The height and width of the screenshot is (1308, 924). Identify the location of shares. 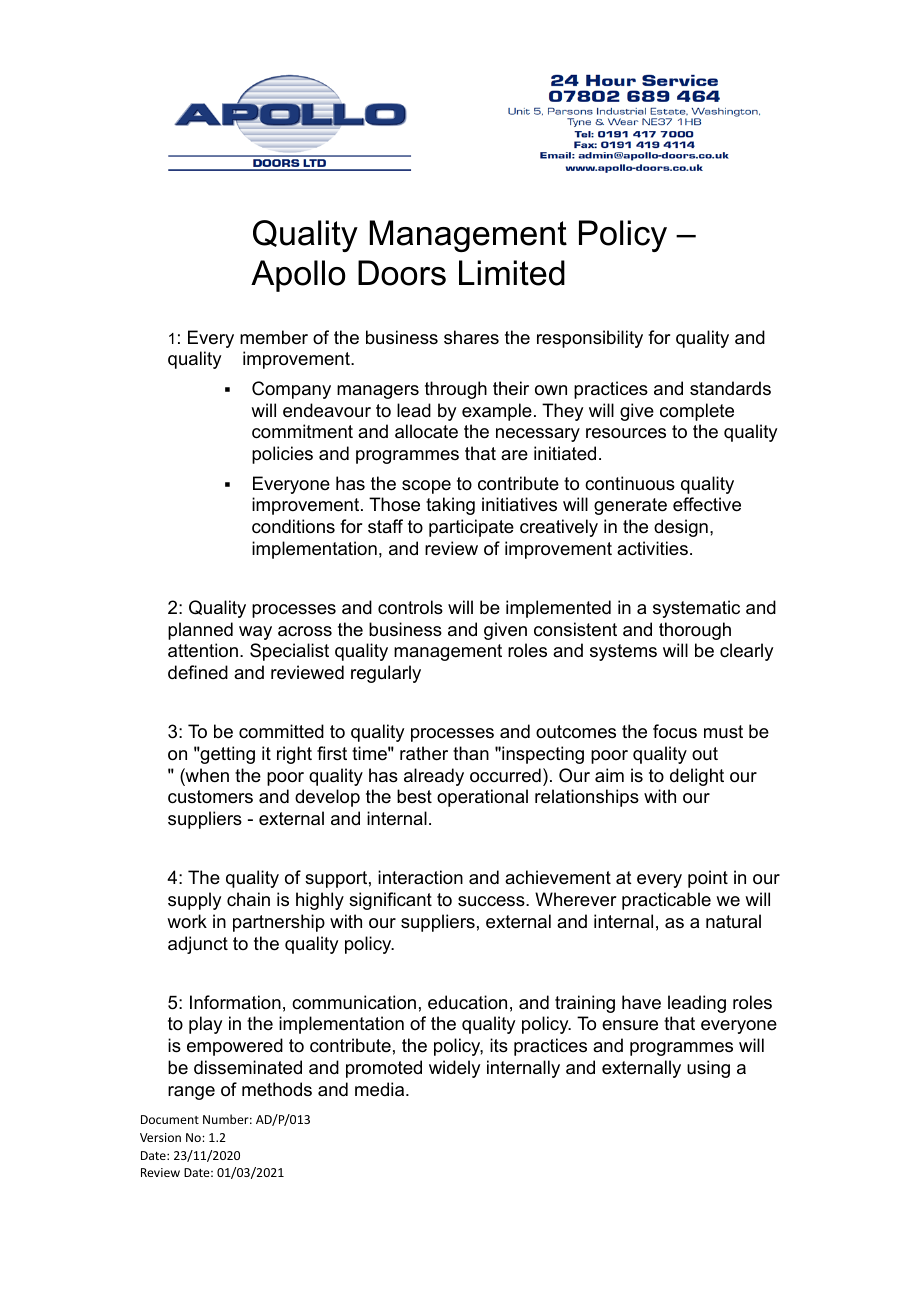
(471, 337).
